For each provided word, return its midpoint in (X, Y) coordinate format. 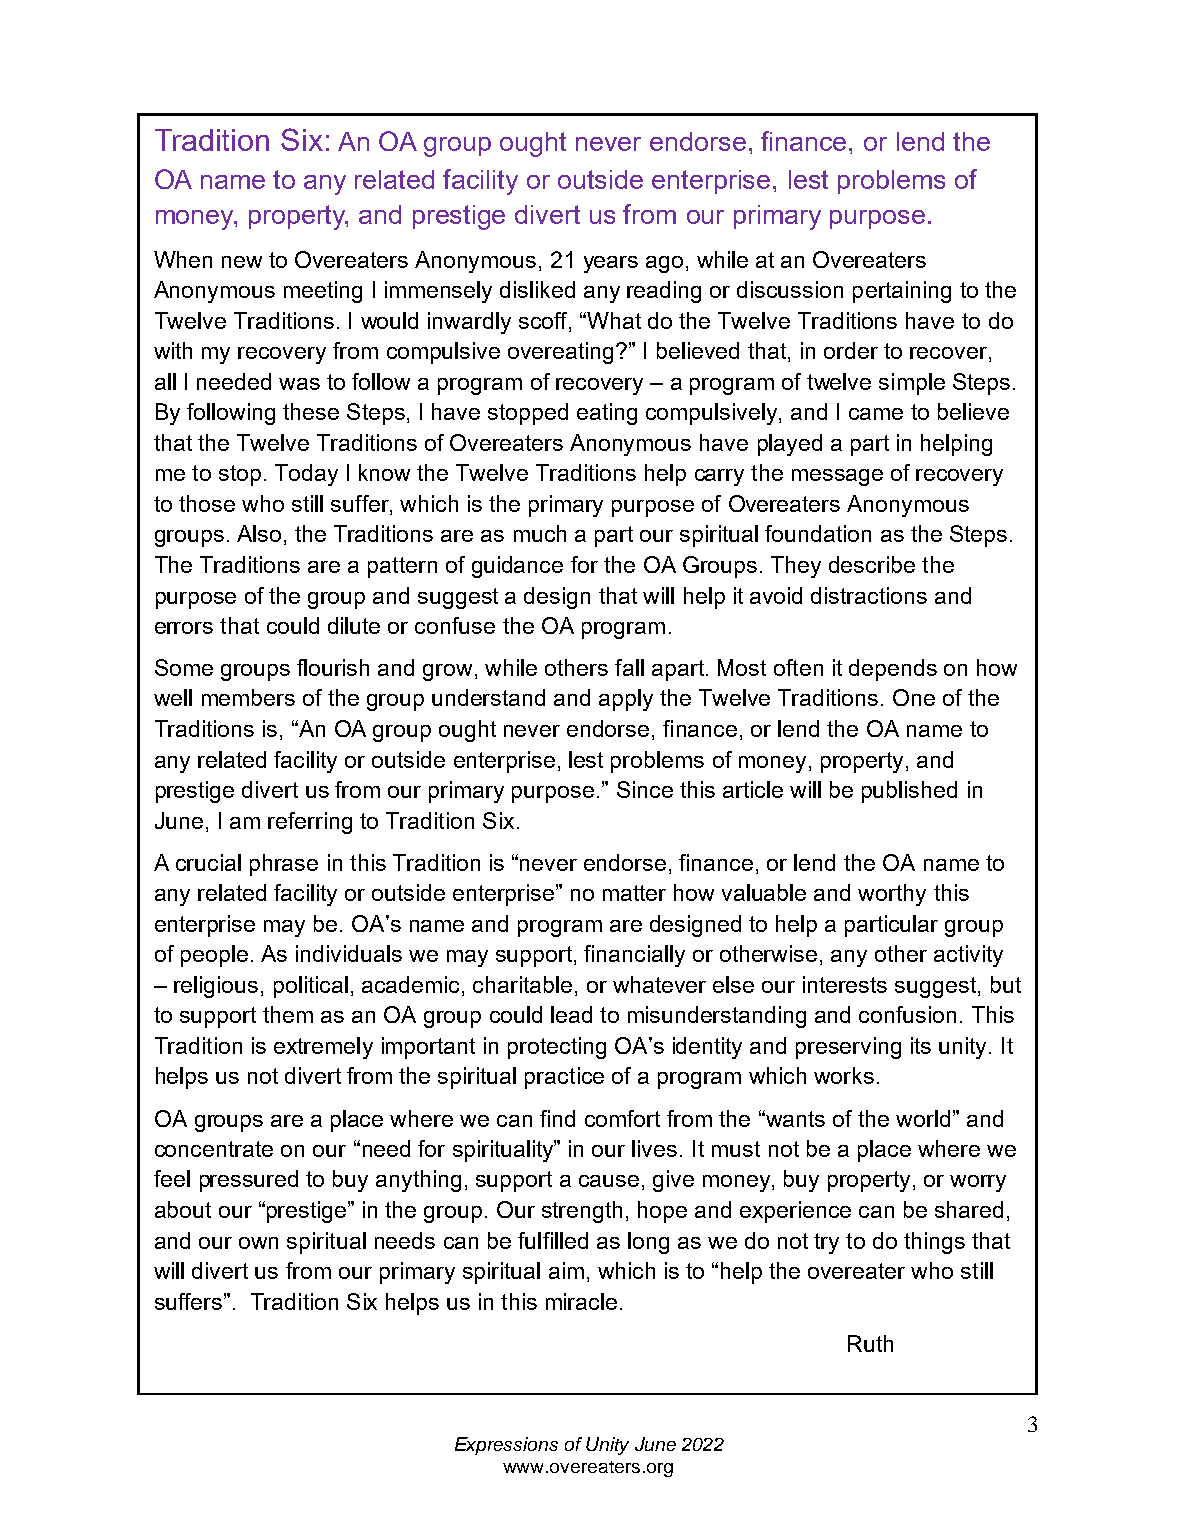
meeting (323, 292)
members (248, 697)
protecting (557, 1048)
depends (893, 670)
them (288, 1014)
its (921, 1045)
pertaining (902, 292)
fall (629, 667)
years (611, 264)
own (258, 1243)
